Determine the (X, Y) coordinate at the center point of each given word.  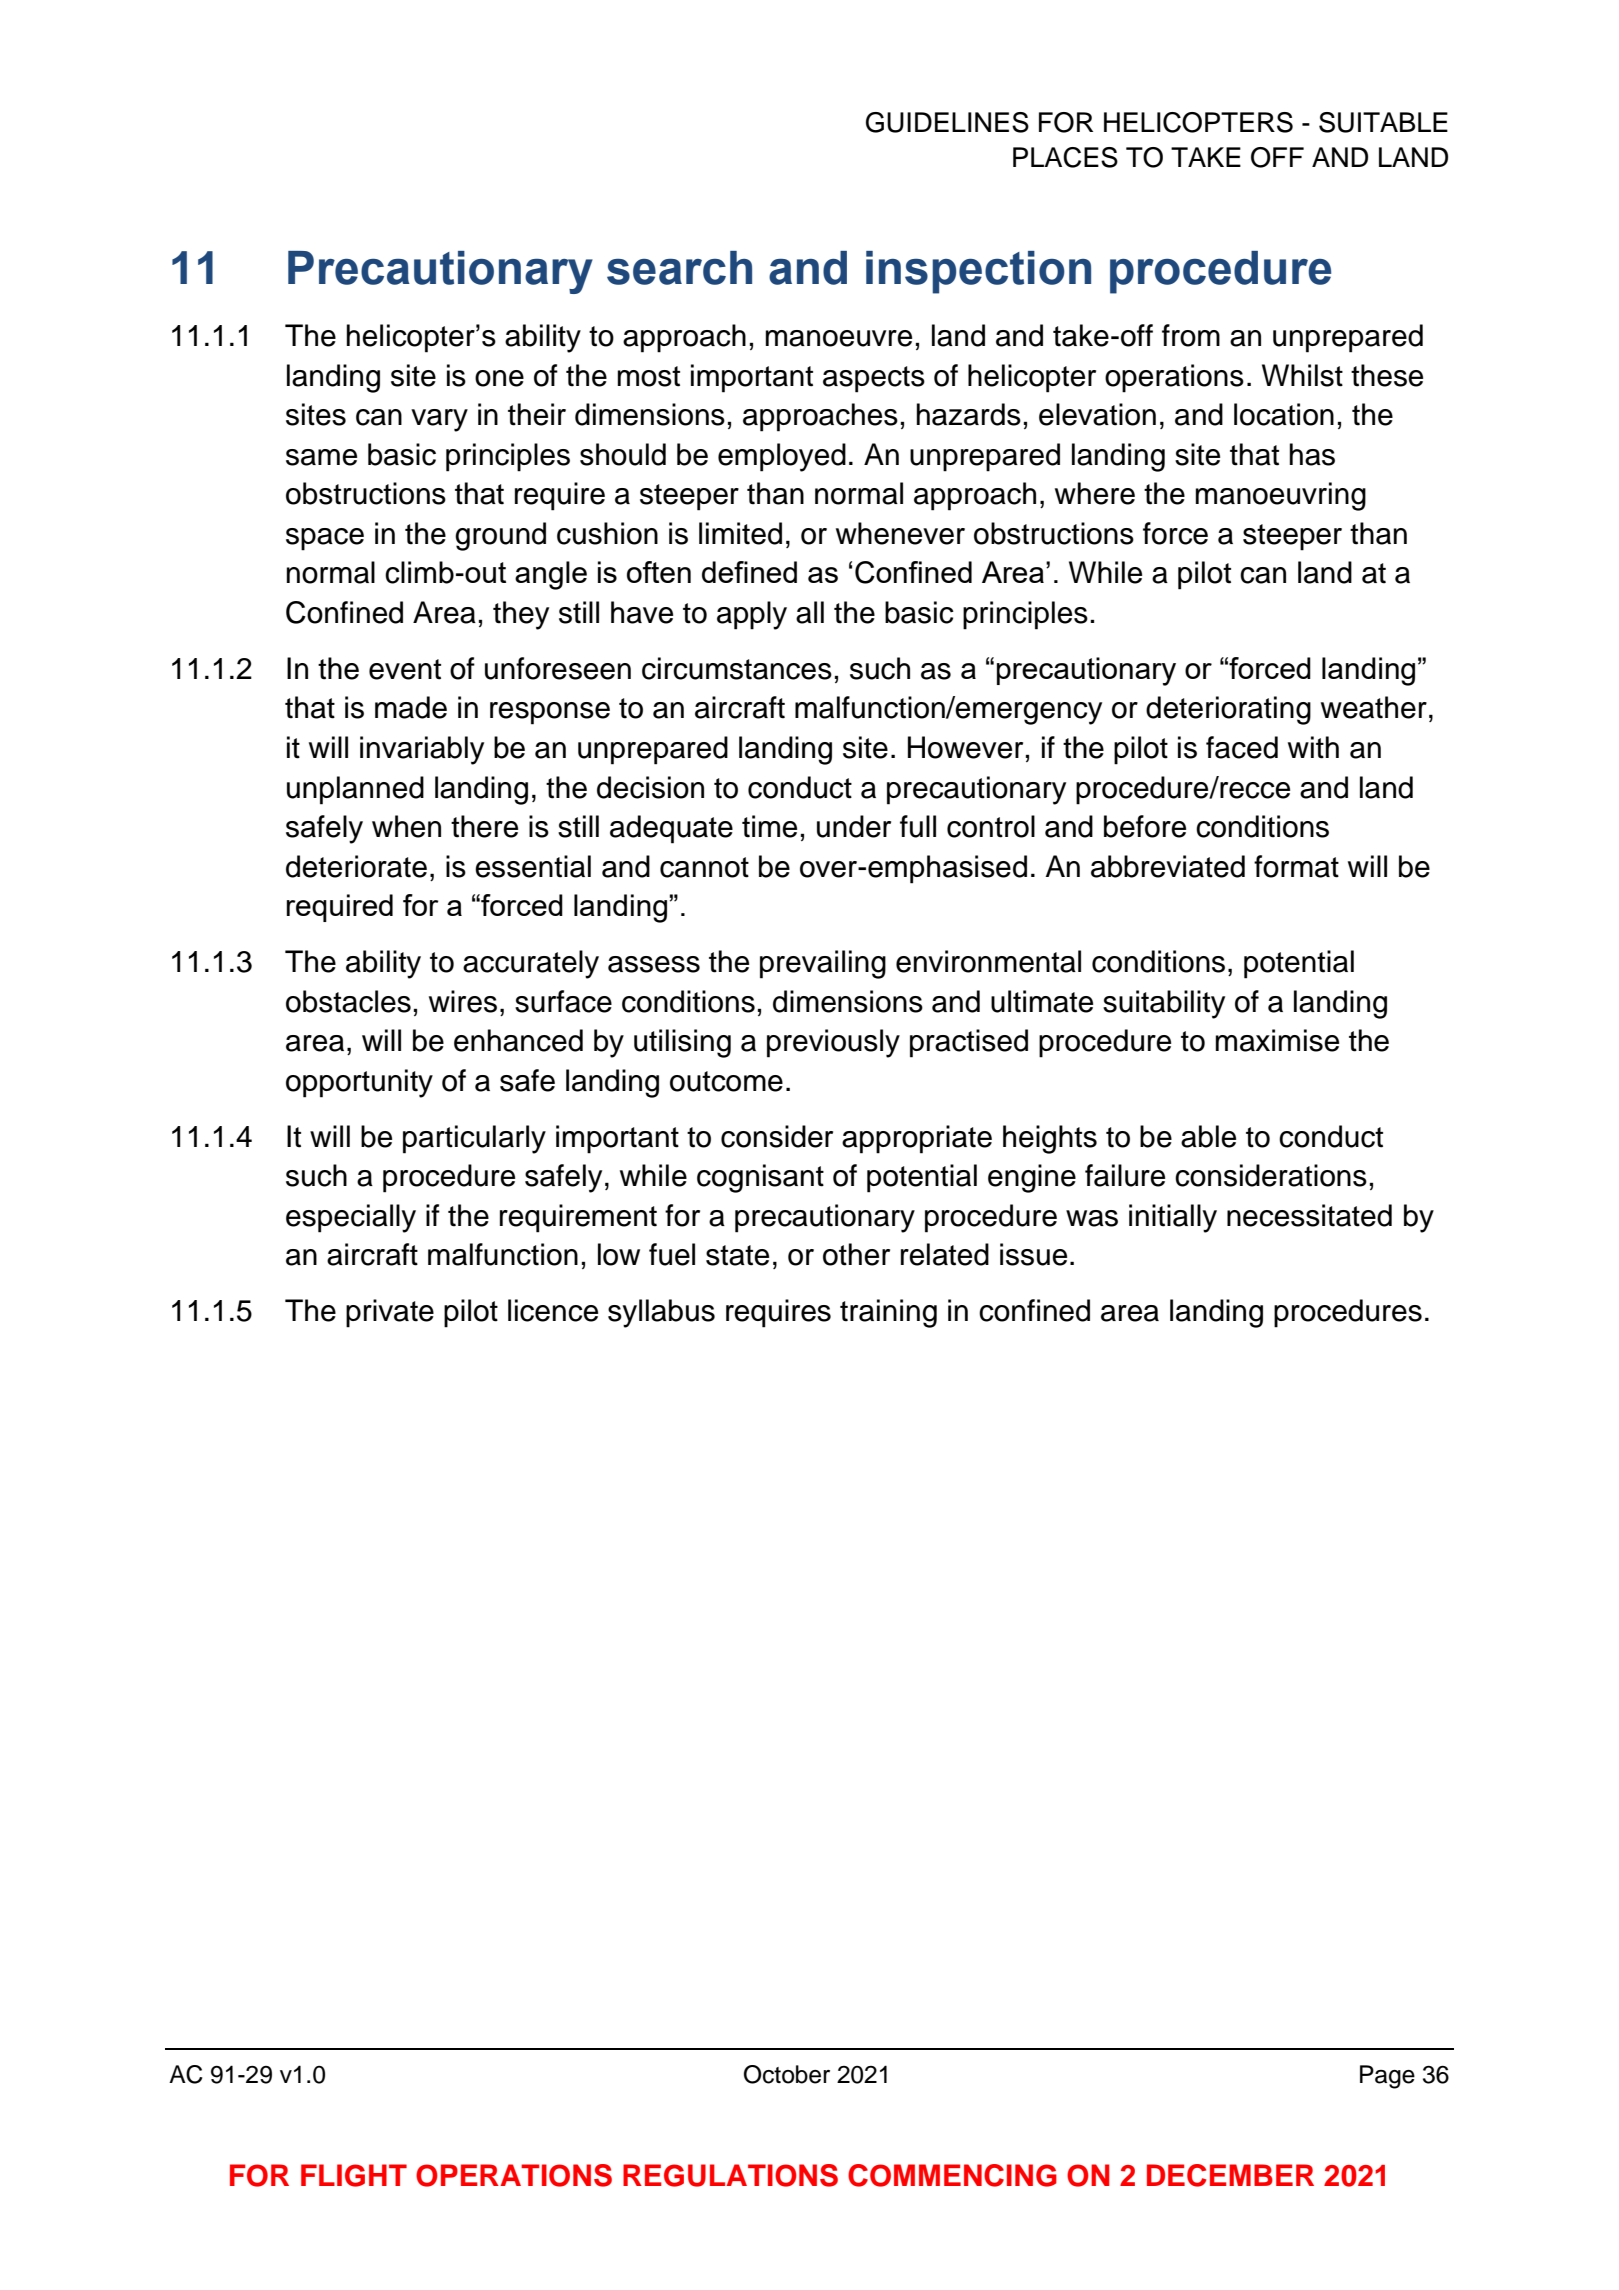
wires (463, 1001)
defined (749, 572)
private (390, 1313)
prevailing (823, 964)
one (499, 378)
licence (553, 1310)
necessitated (1309, 1215)
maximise (1277, 1040)
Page (1387, 2077)
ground (500, 536)
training (888, 1313)
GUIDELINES (947, 122)
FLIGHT (354, 2175)
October (787, 2074)
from (1191, 335)
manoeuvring (1281, 496)
